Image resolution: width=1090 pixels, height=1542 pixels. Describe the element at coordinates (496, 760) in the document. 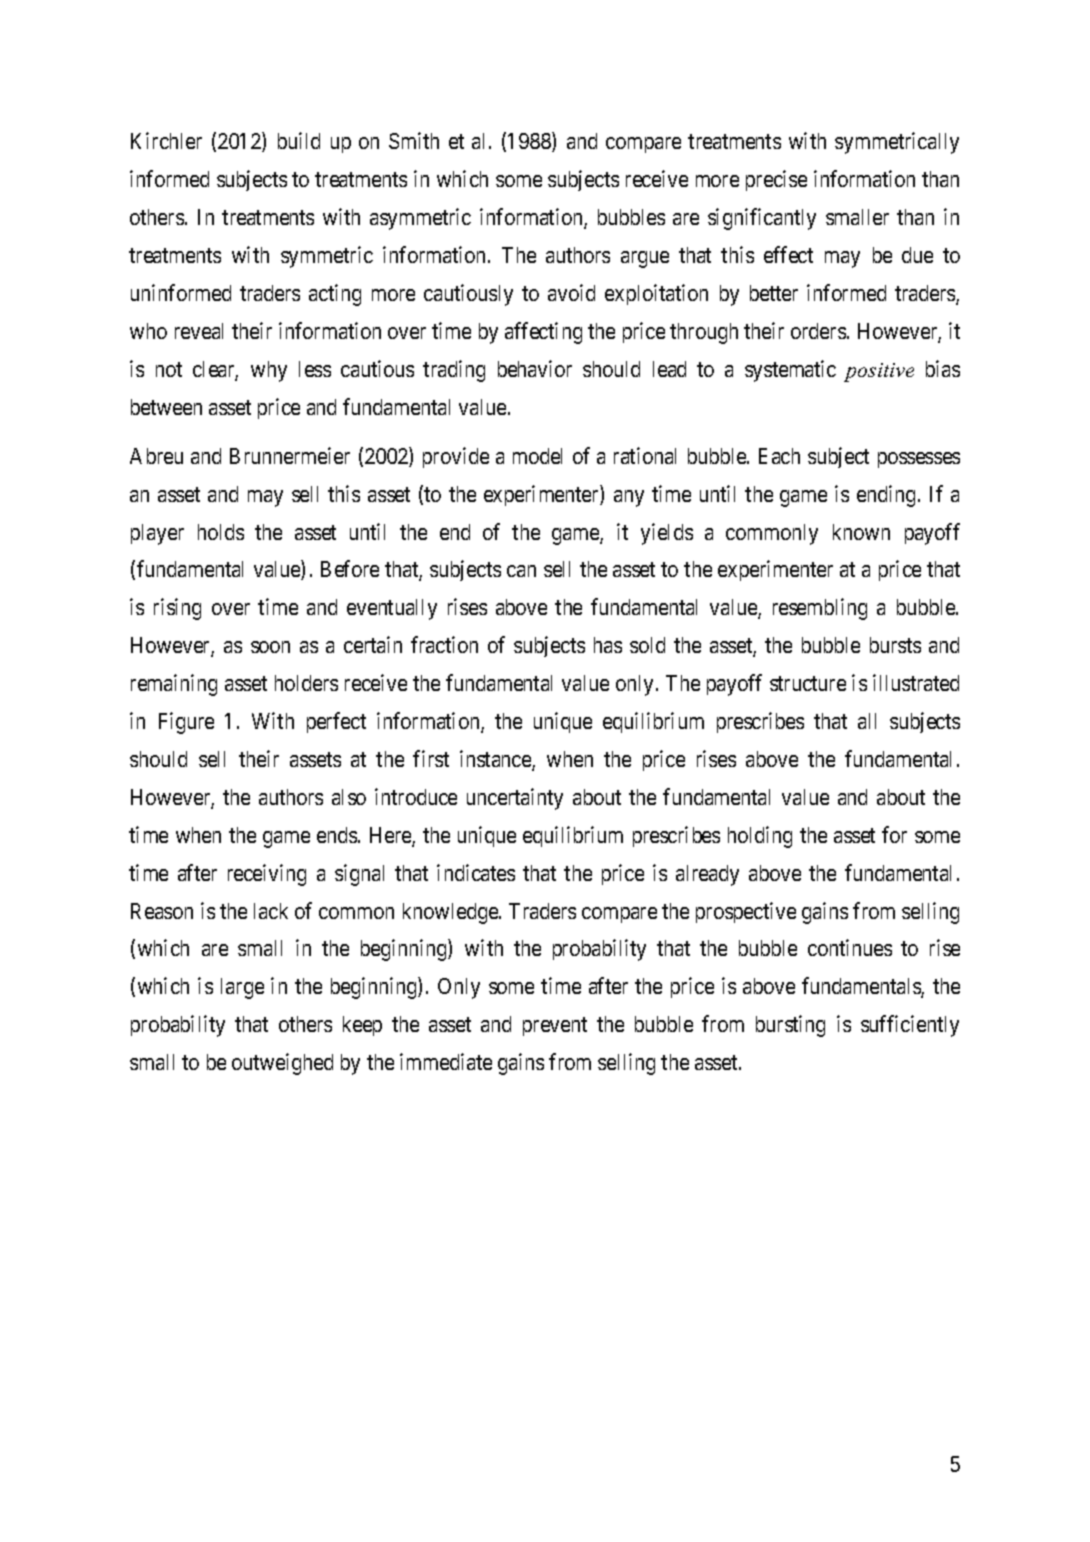

I see `instance` at that location.
